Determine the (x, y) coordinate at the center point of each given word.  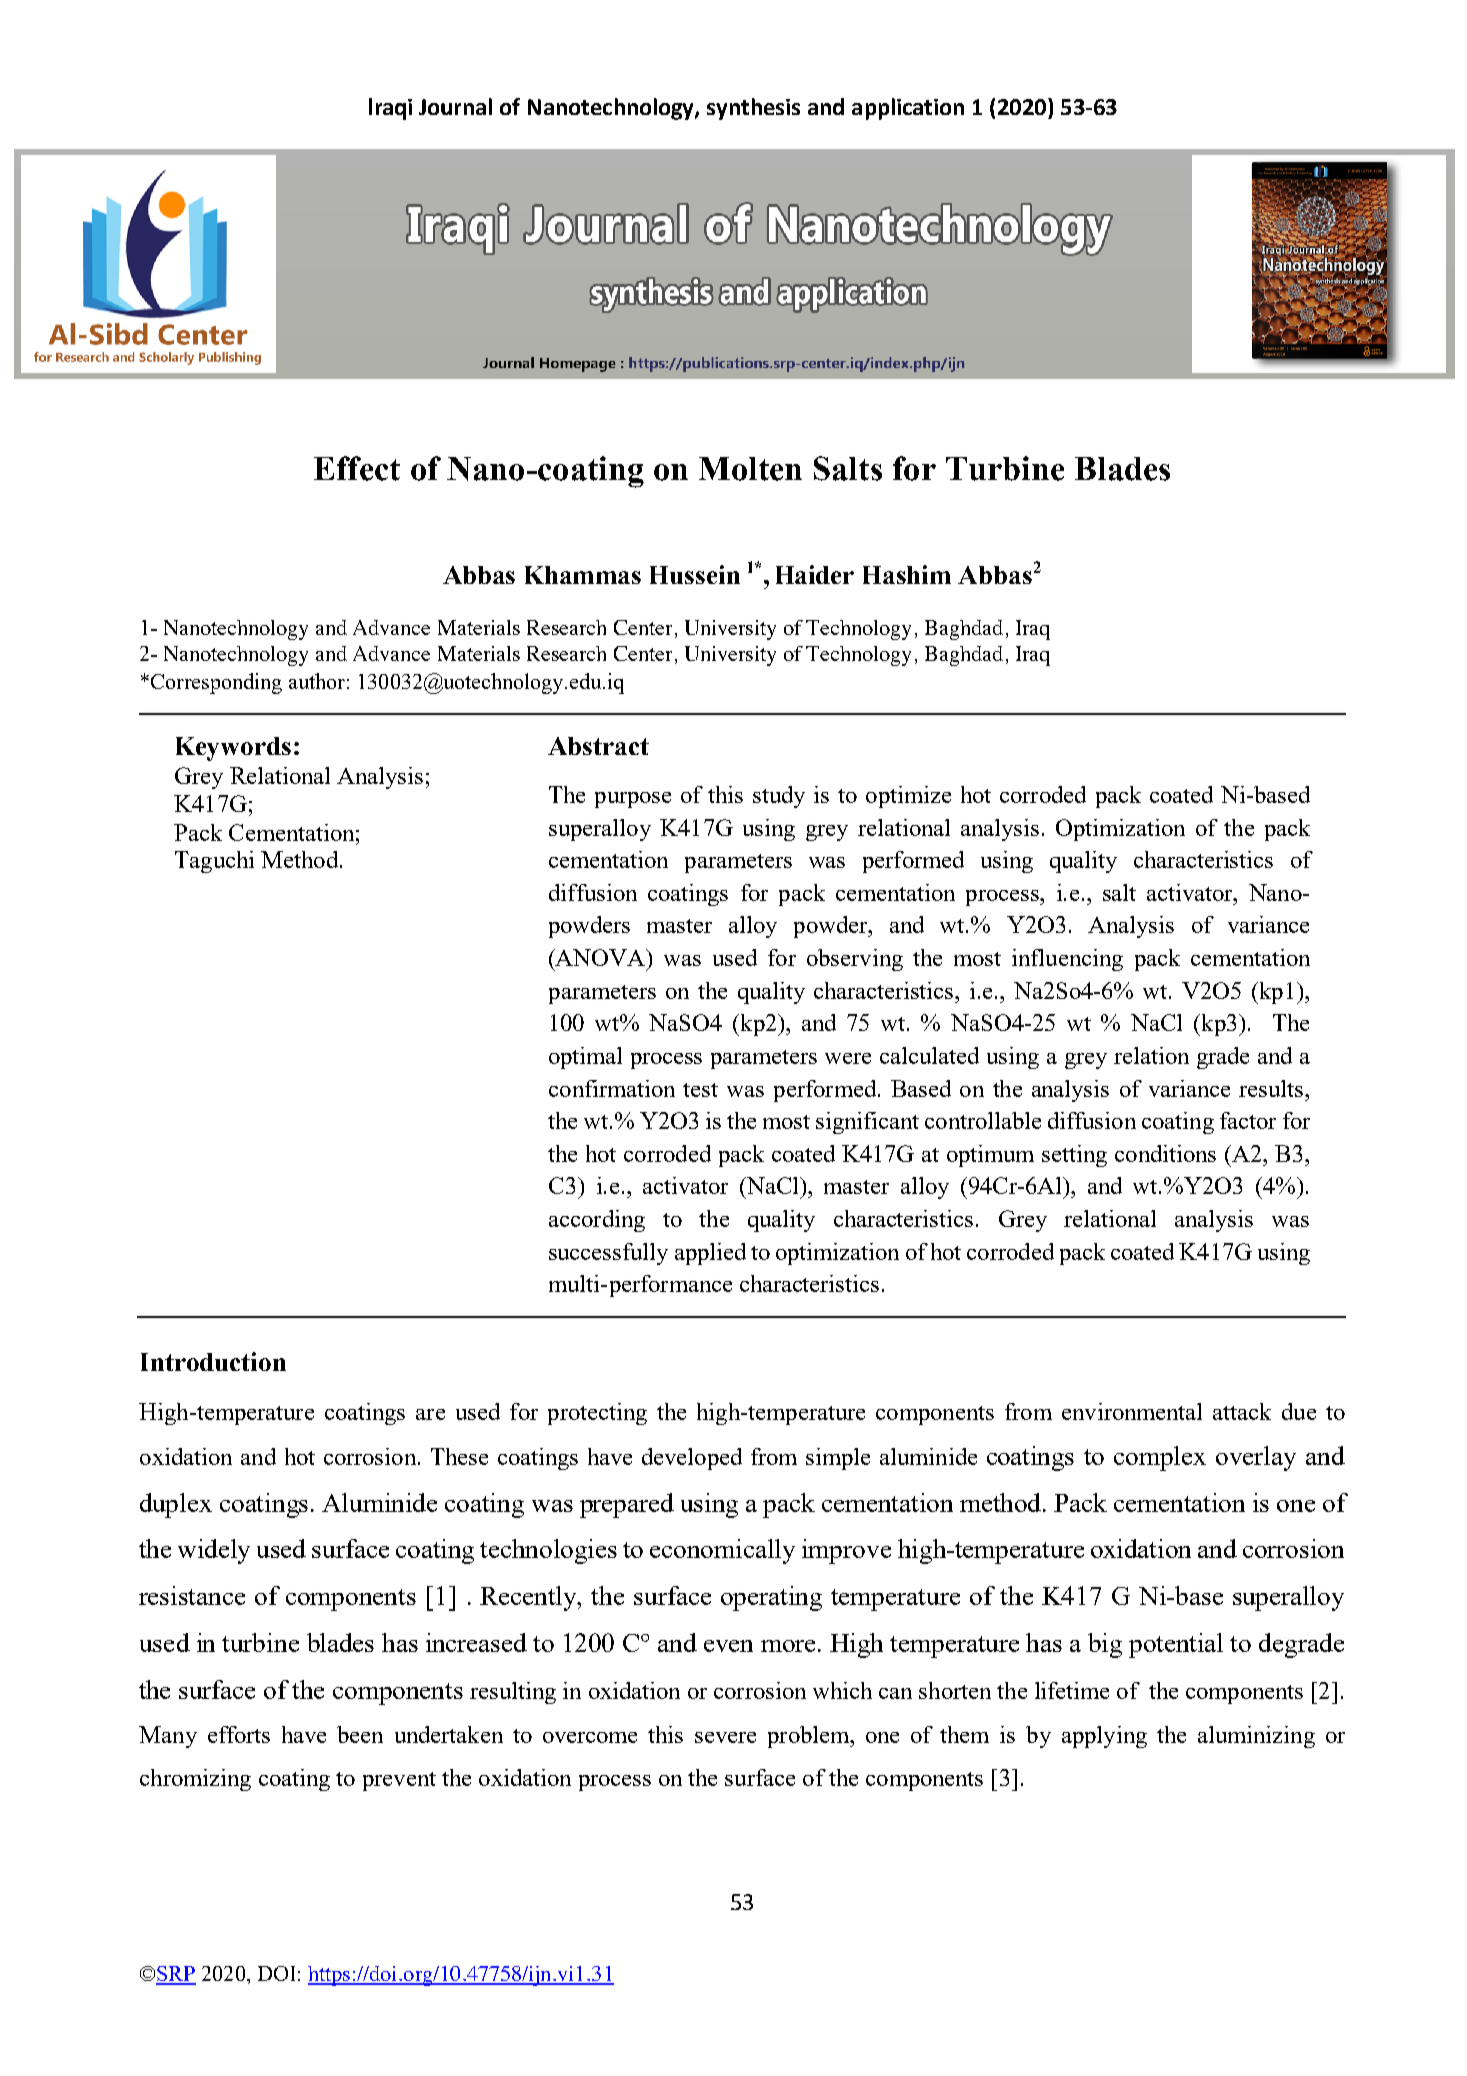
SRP (176, 1975)
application (908, 109)
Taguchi (214, 862)
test (700, 1090)
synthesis (753, 109)
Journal (455, 106)
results (1272, 1088)
